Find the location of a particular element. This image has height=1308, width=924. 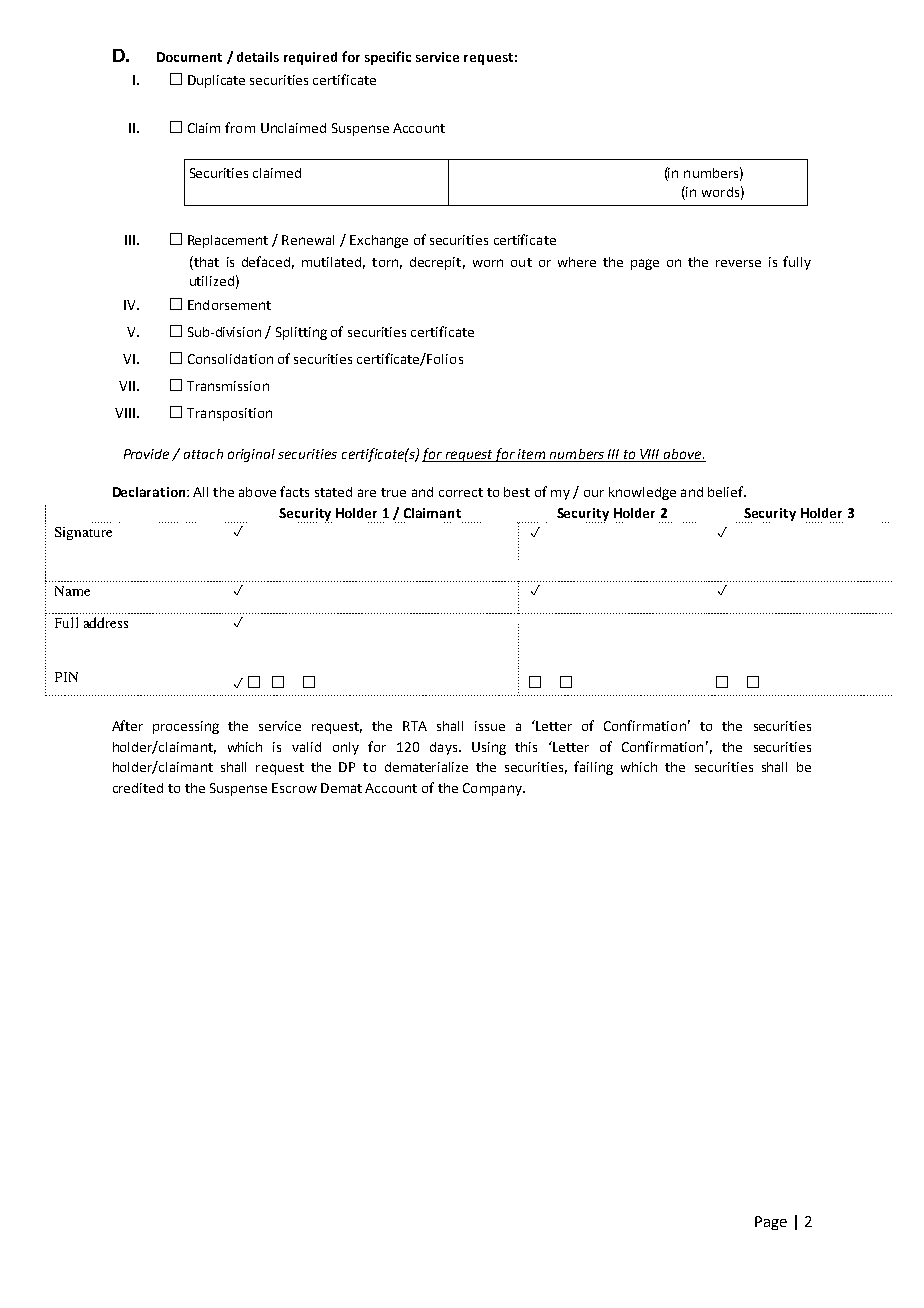

utilized is located at coordinates (212, 281).
